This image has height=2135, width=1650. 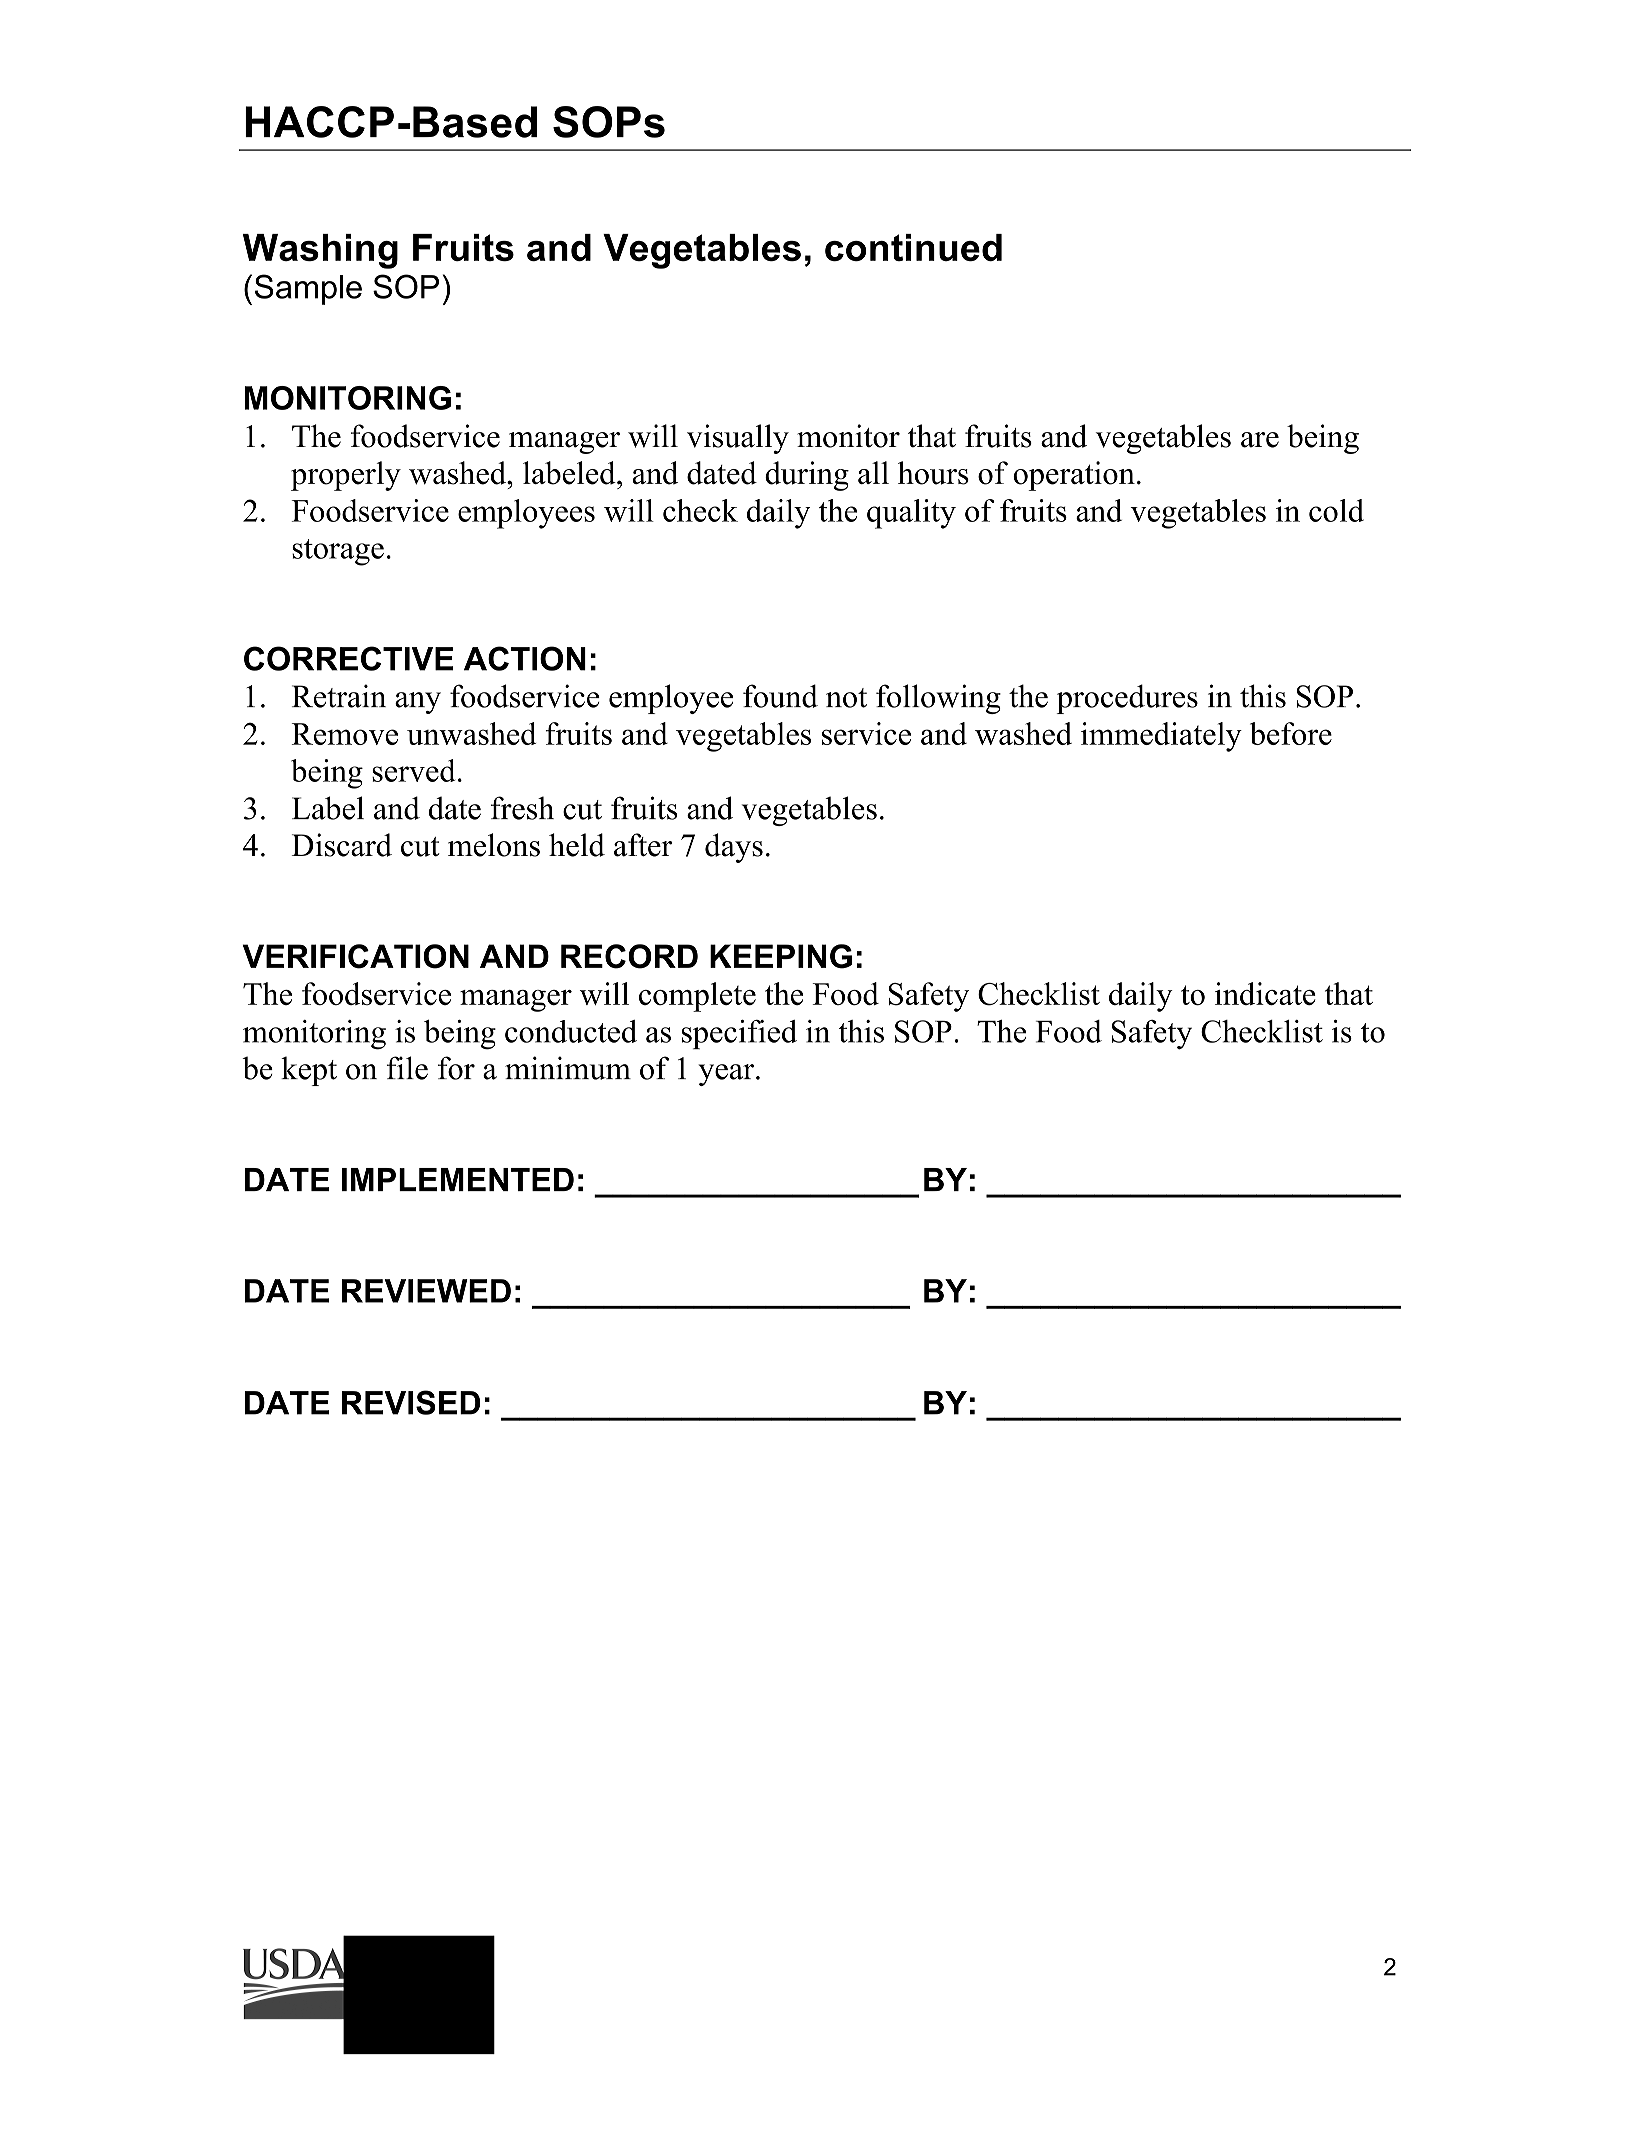 I want to click on days, so click(x=734, y=848).
